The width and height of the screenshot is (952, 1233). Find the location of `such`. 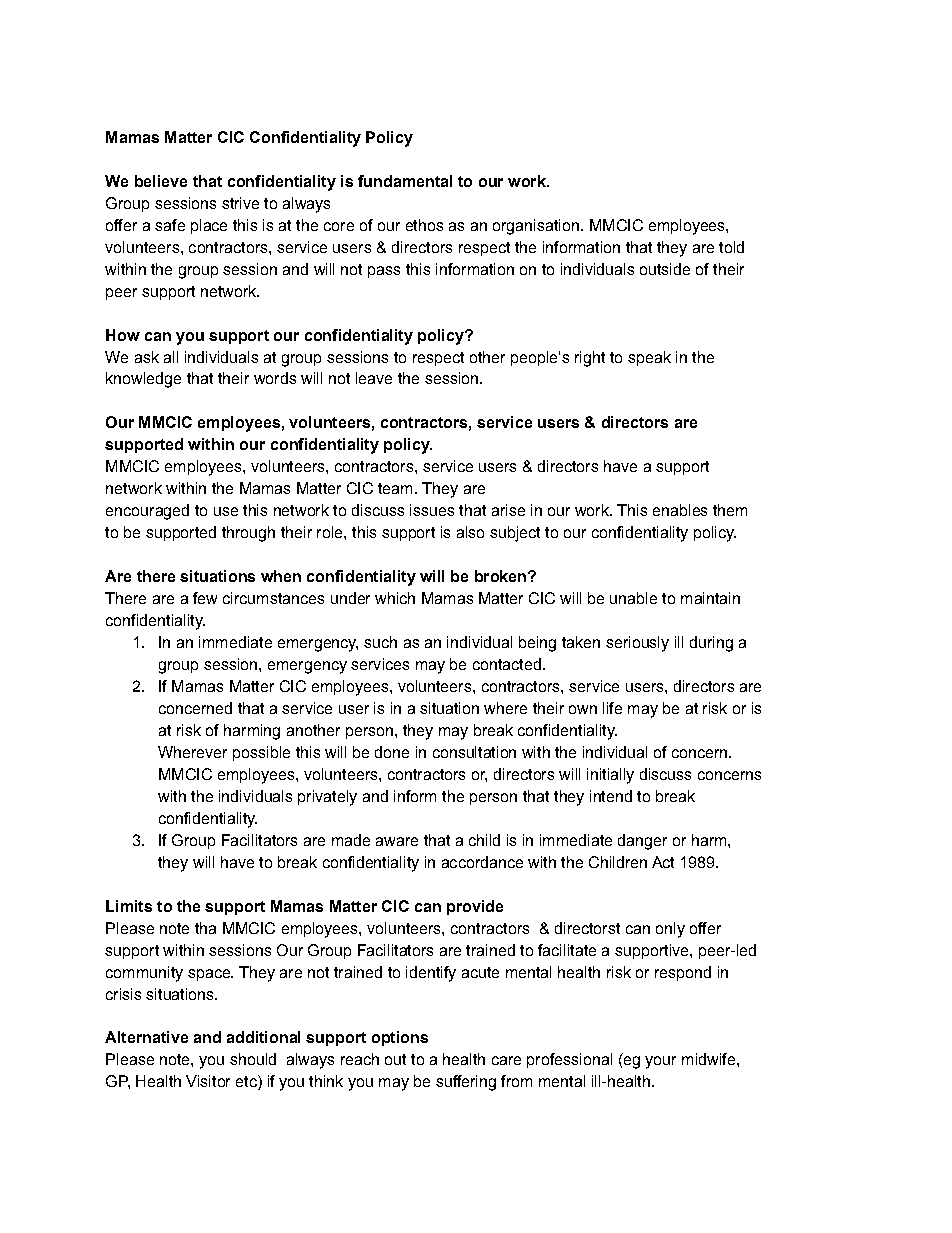

such is located at coordinates (380, 642).
